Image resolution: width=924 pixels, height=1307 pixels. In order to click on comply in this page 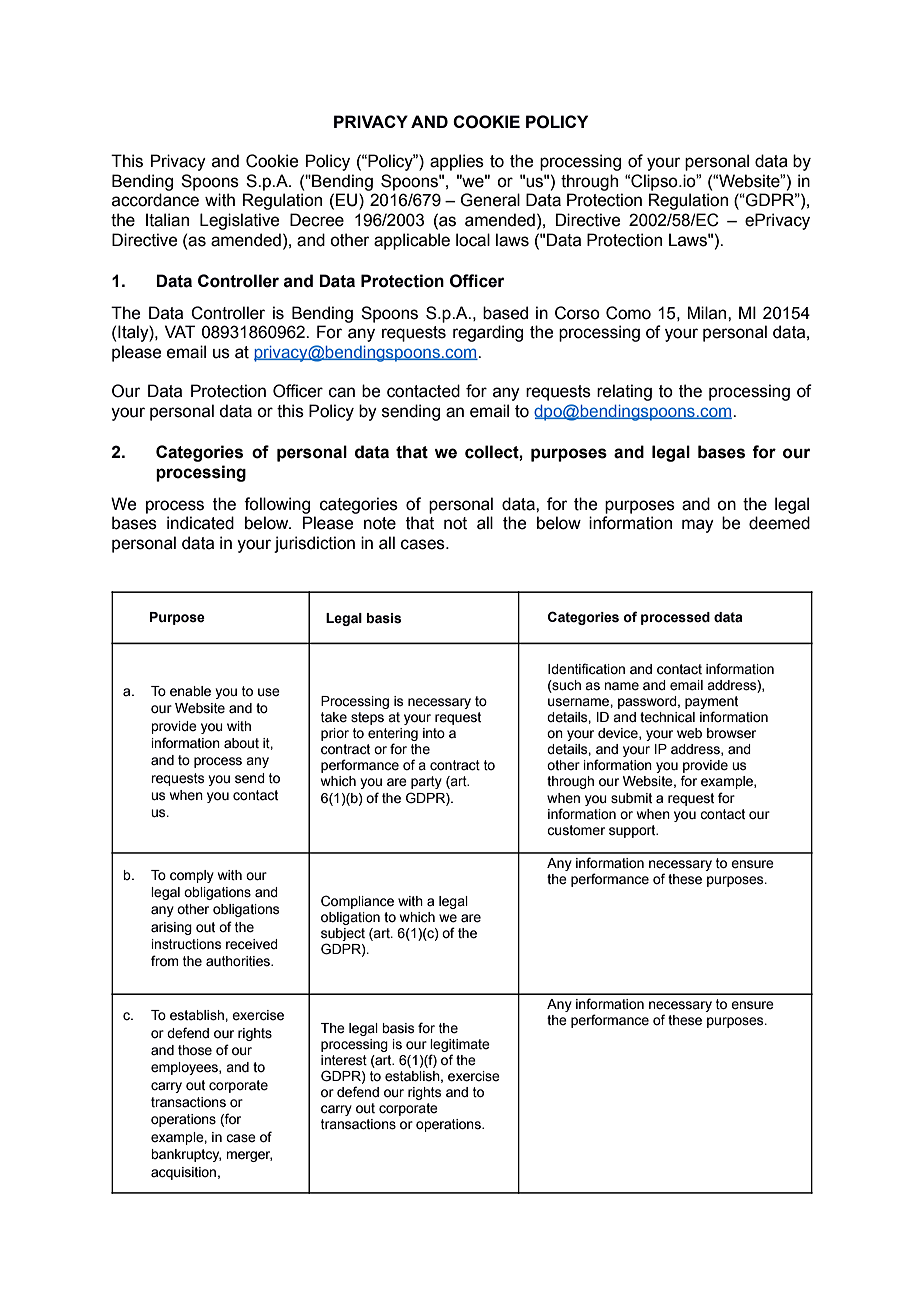, I will do `click(192, 876)`.
